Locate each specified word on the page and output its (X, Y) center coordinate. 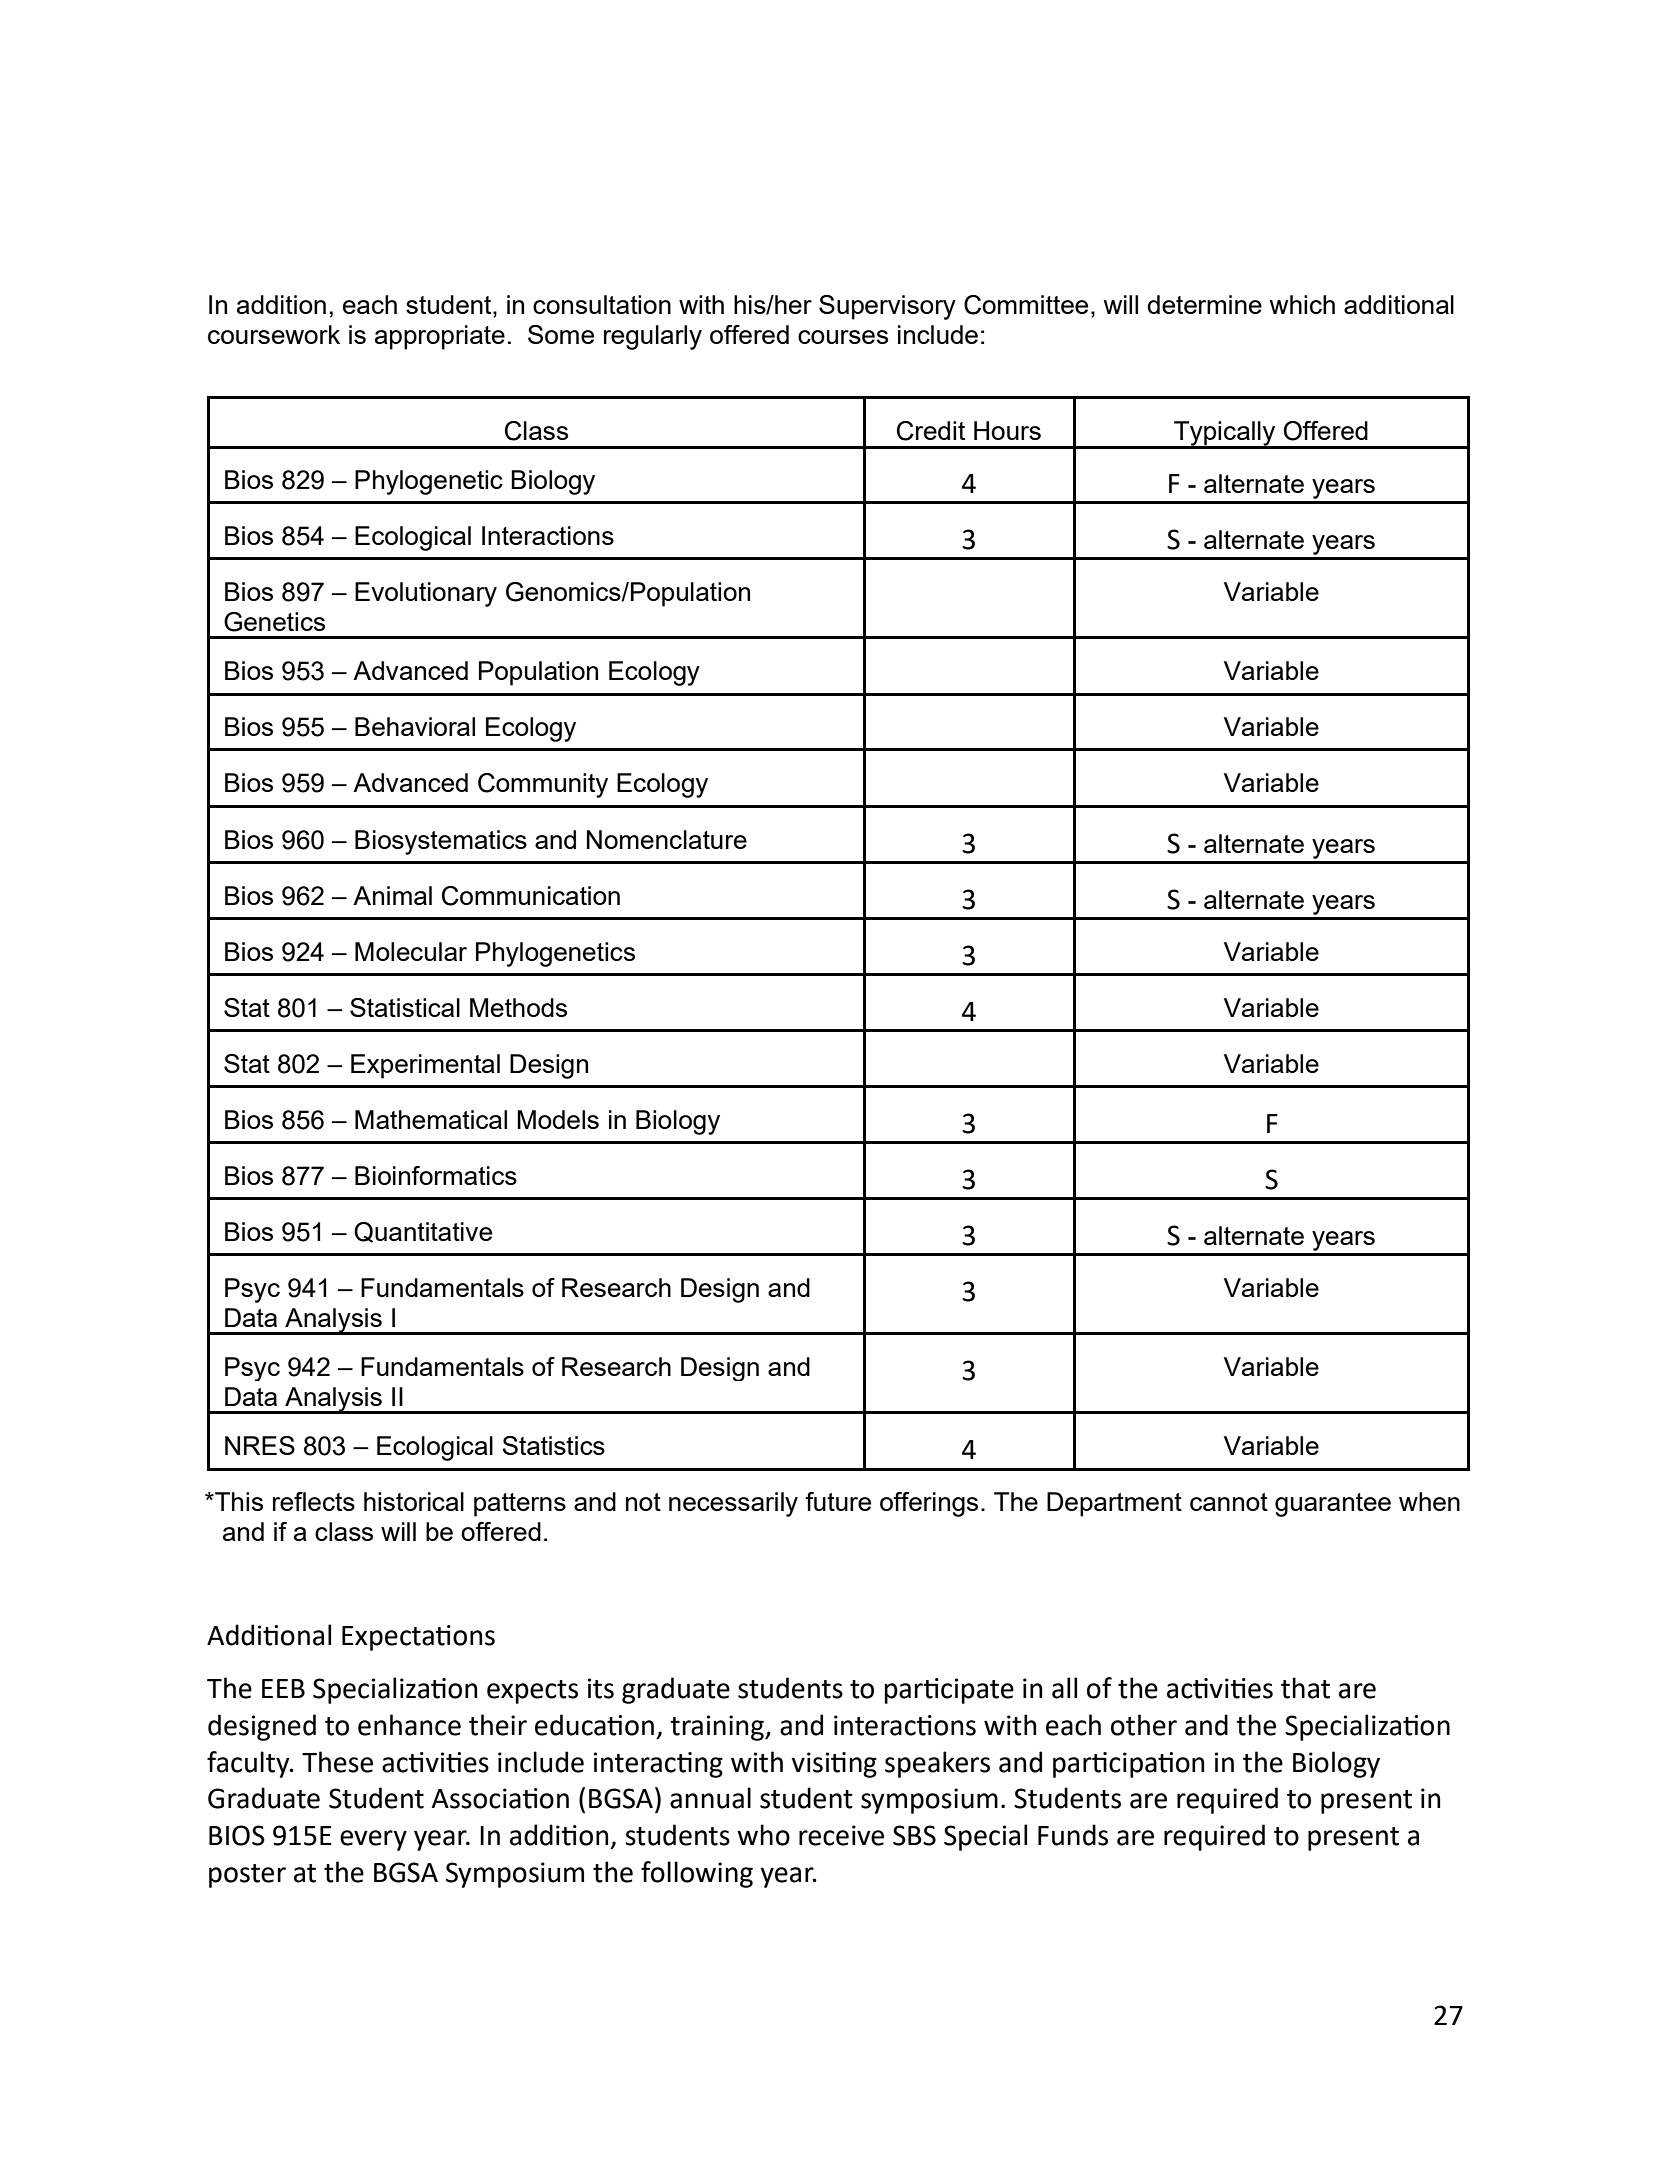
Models (558, 1119)
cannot (1229, 1502)
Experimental (425, 1066)
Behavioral (415, 726)
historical (414, 1501)
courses (843, 337)
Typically (1225, 434)
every (373, 1840)
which (1302, 304)
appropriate (440, 337)
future (838, 1501)
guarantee (1333, 1505)
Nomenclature (667, 839)
